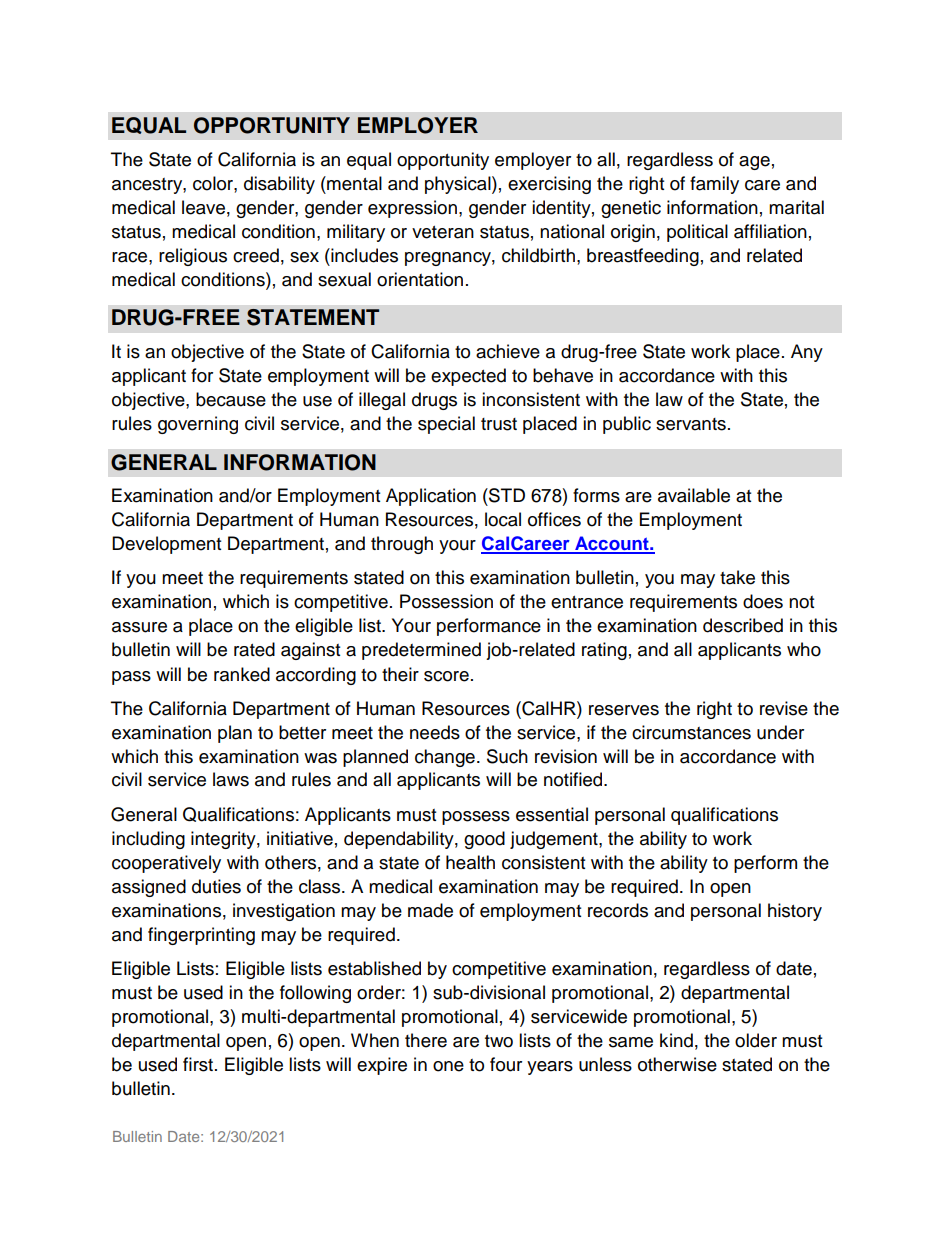 This document has height=1233, width=952. I want to click on first, so click(199, 1064).
